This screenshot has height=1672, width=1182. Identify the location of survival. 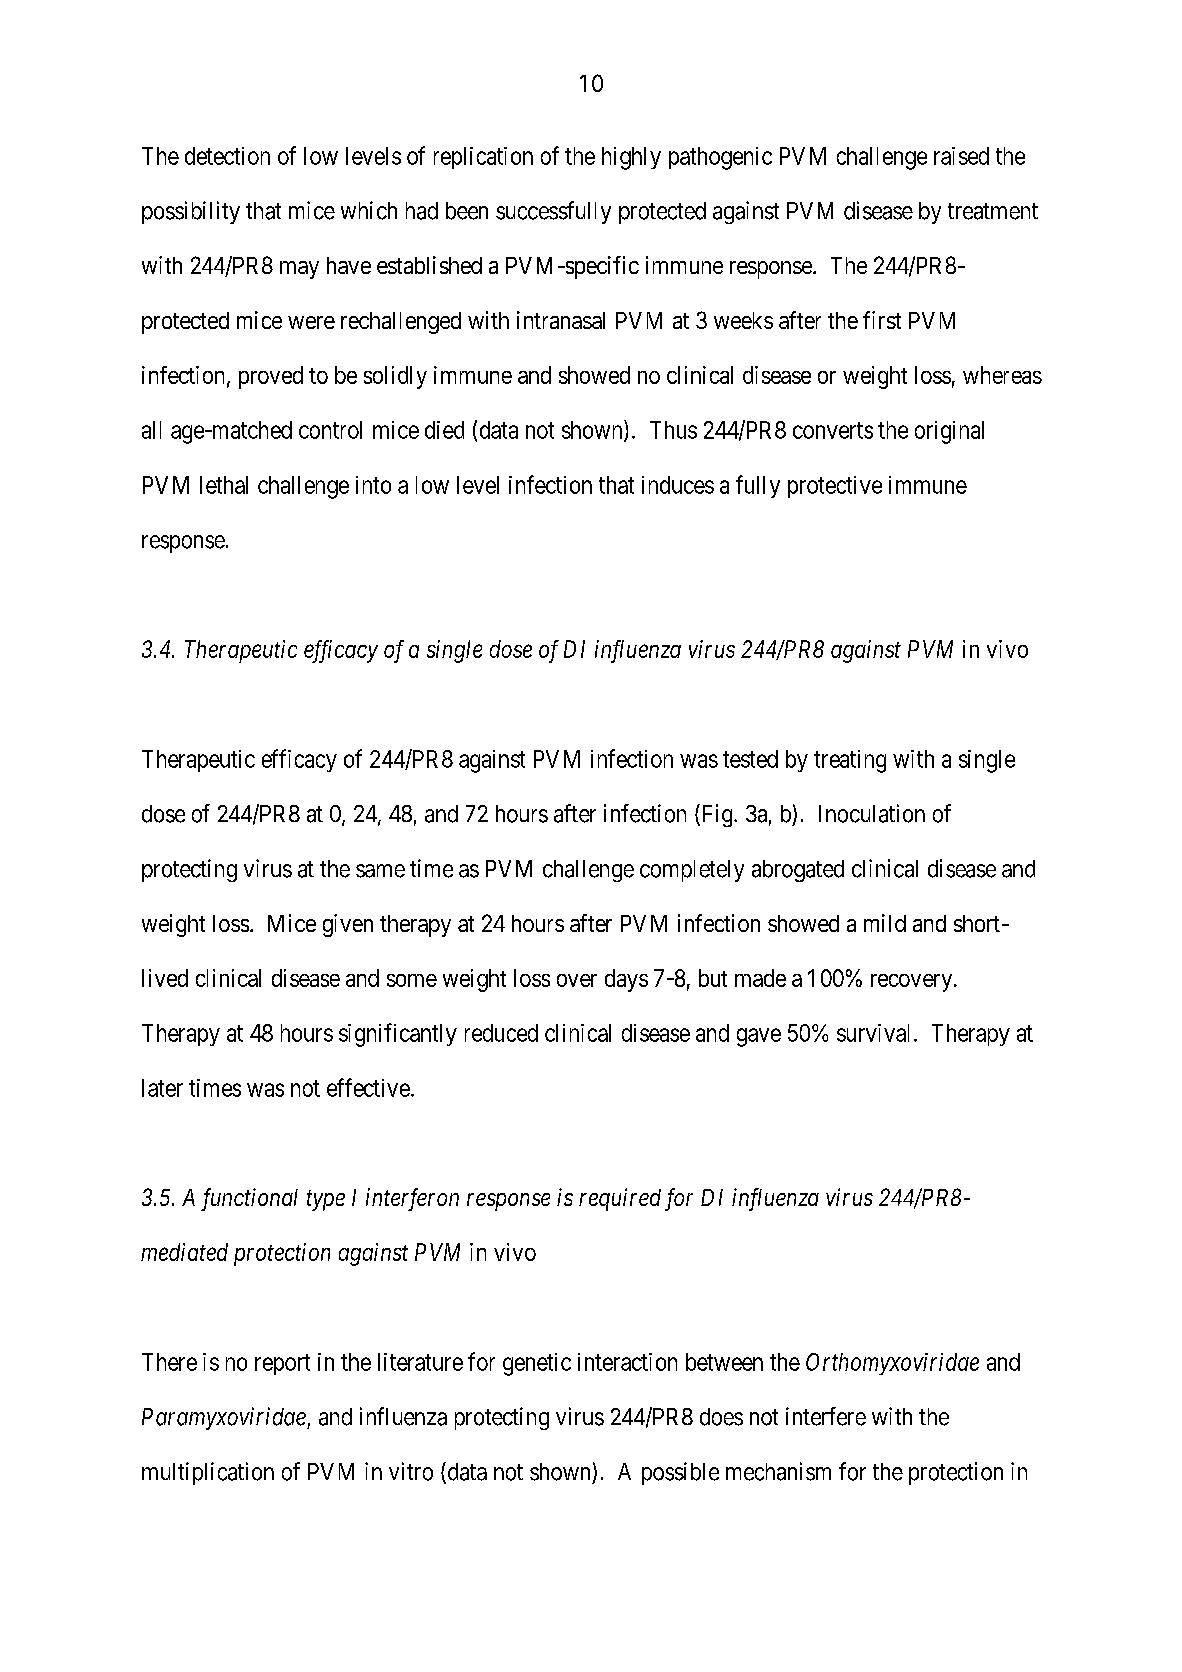
(876, 1033).
